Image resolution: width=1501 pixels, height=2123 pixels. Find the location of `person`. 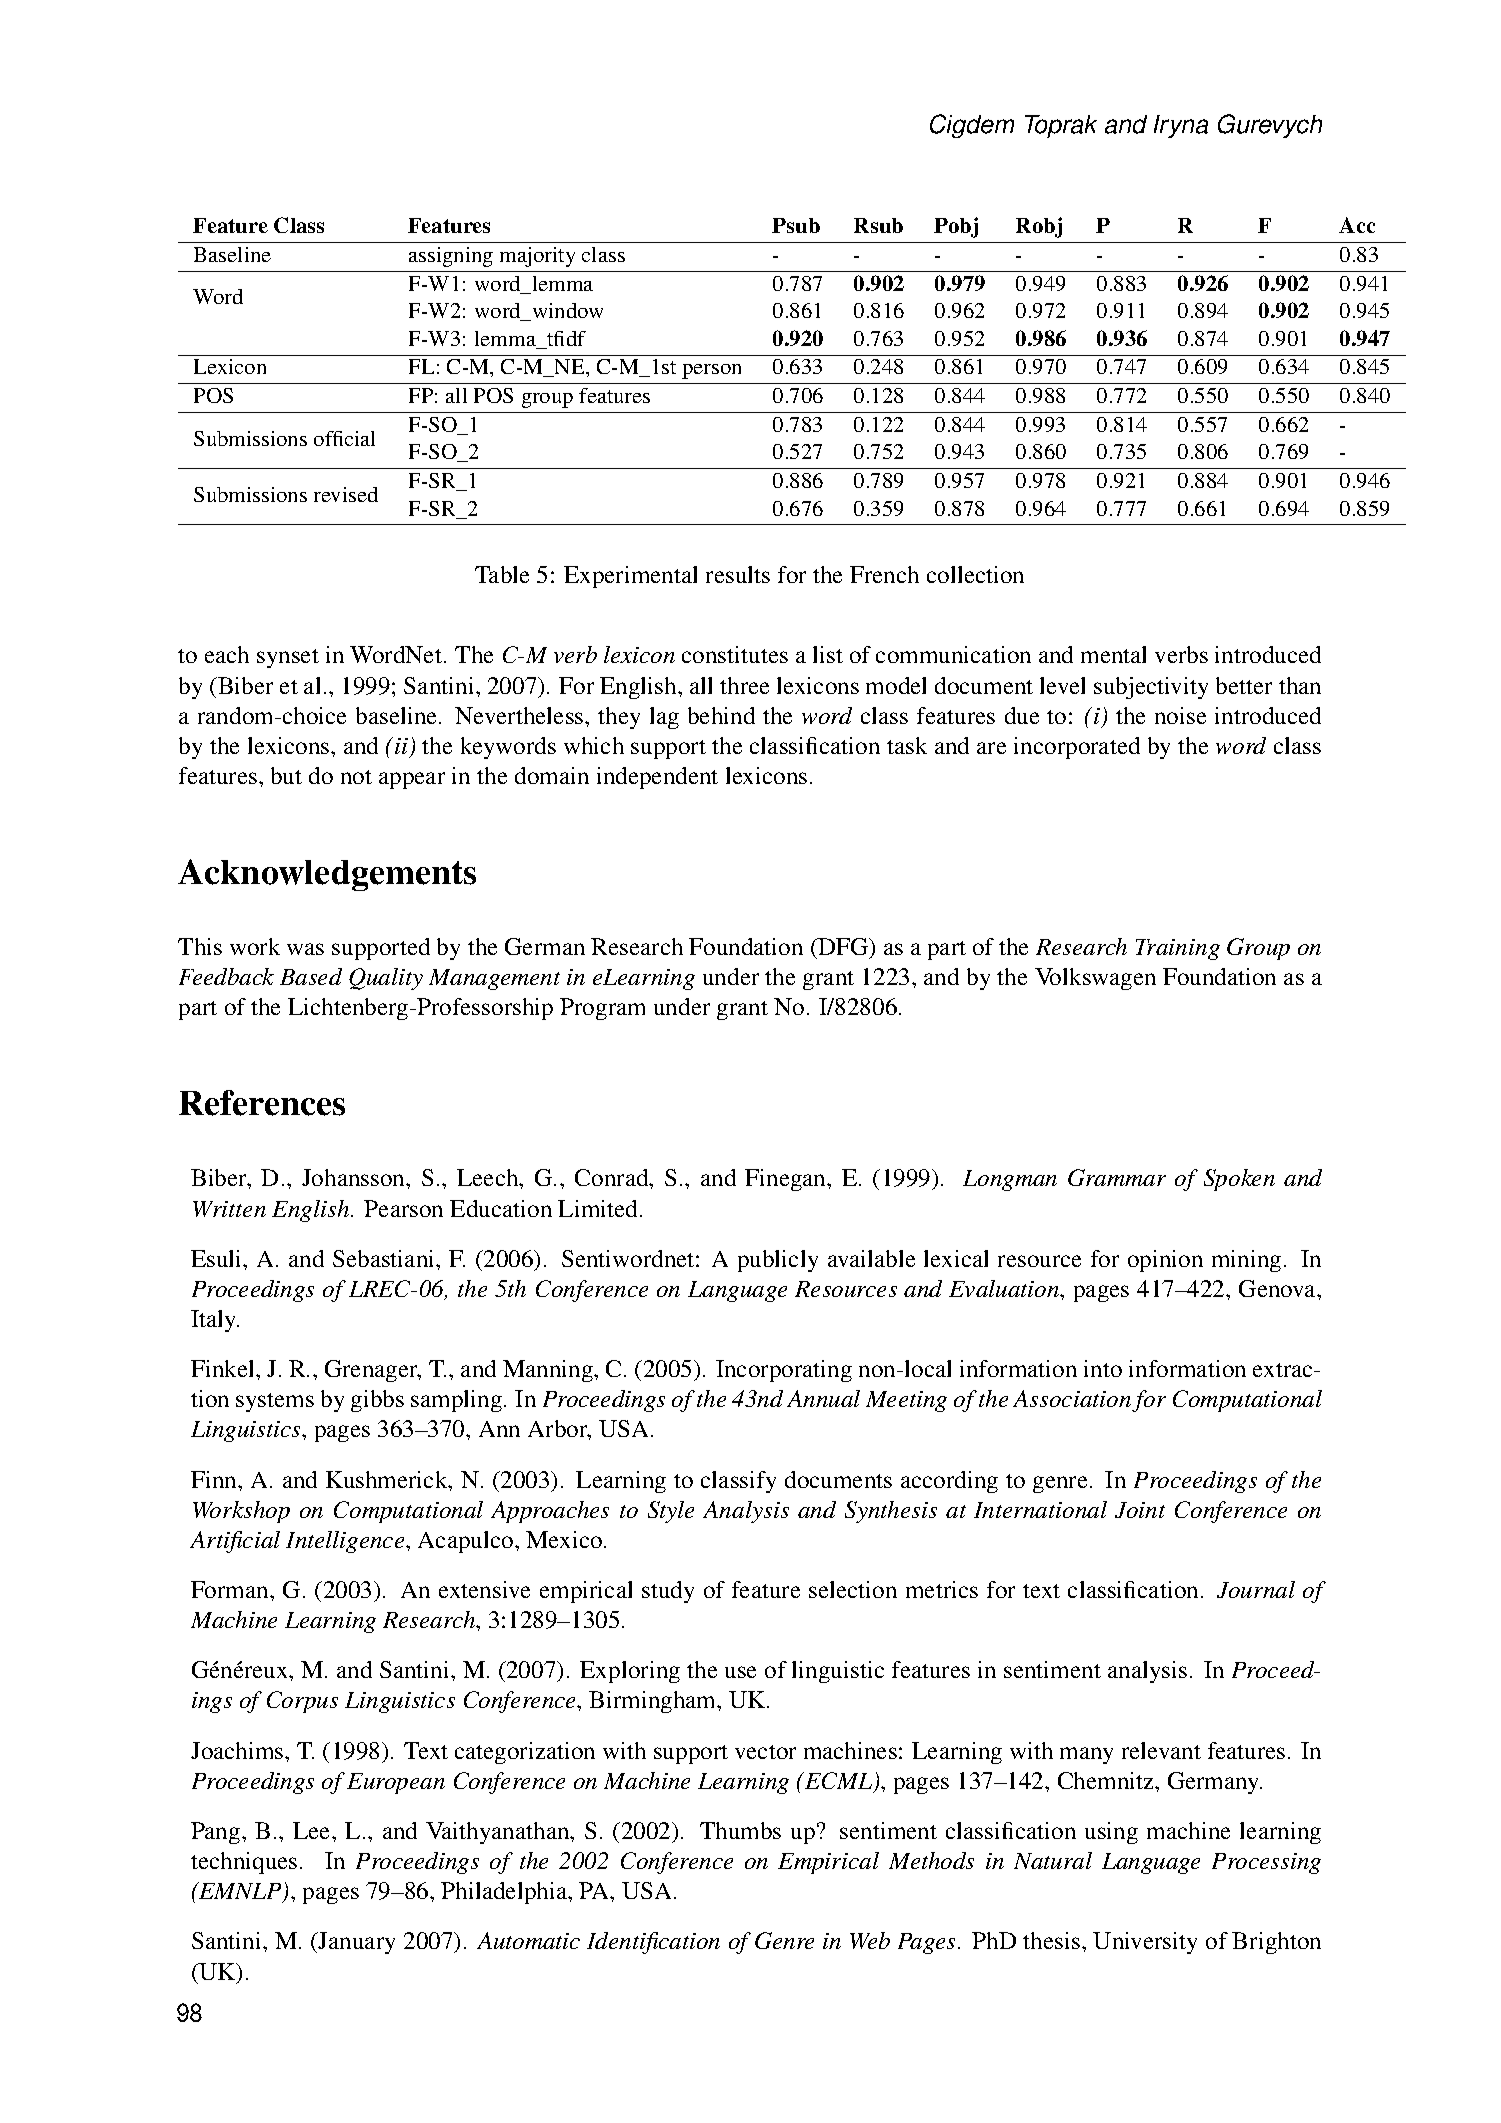

person is located at coordinates (711, 371).
